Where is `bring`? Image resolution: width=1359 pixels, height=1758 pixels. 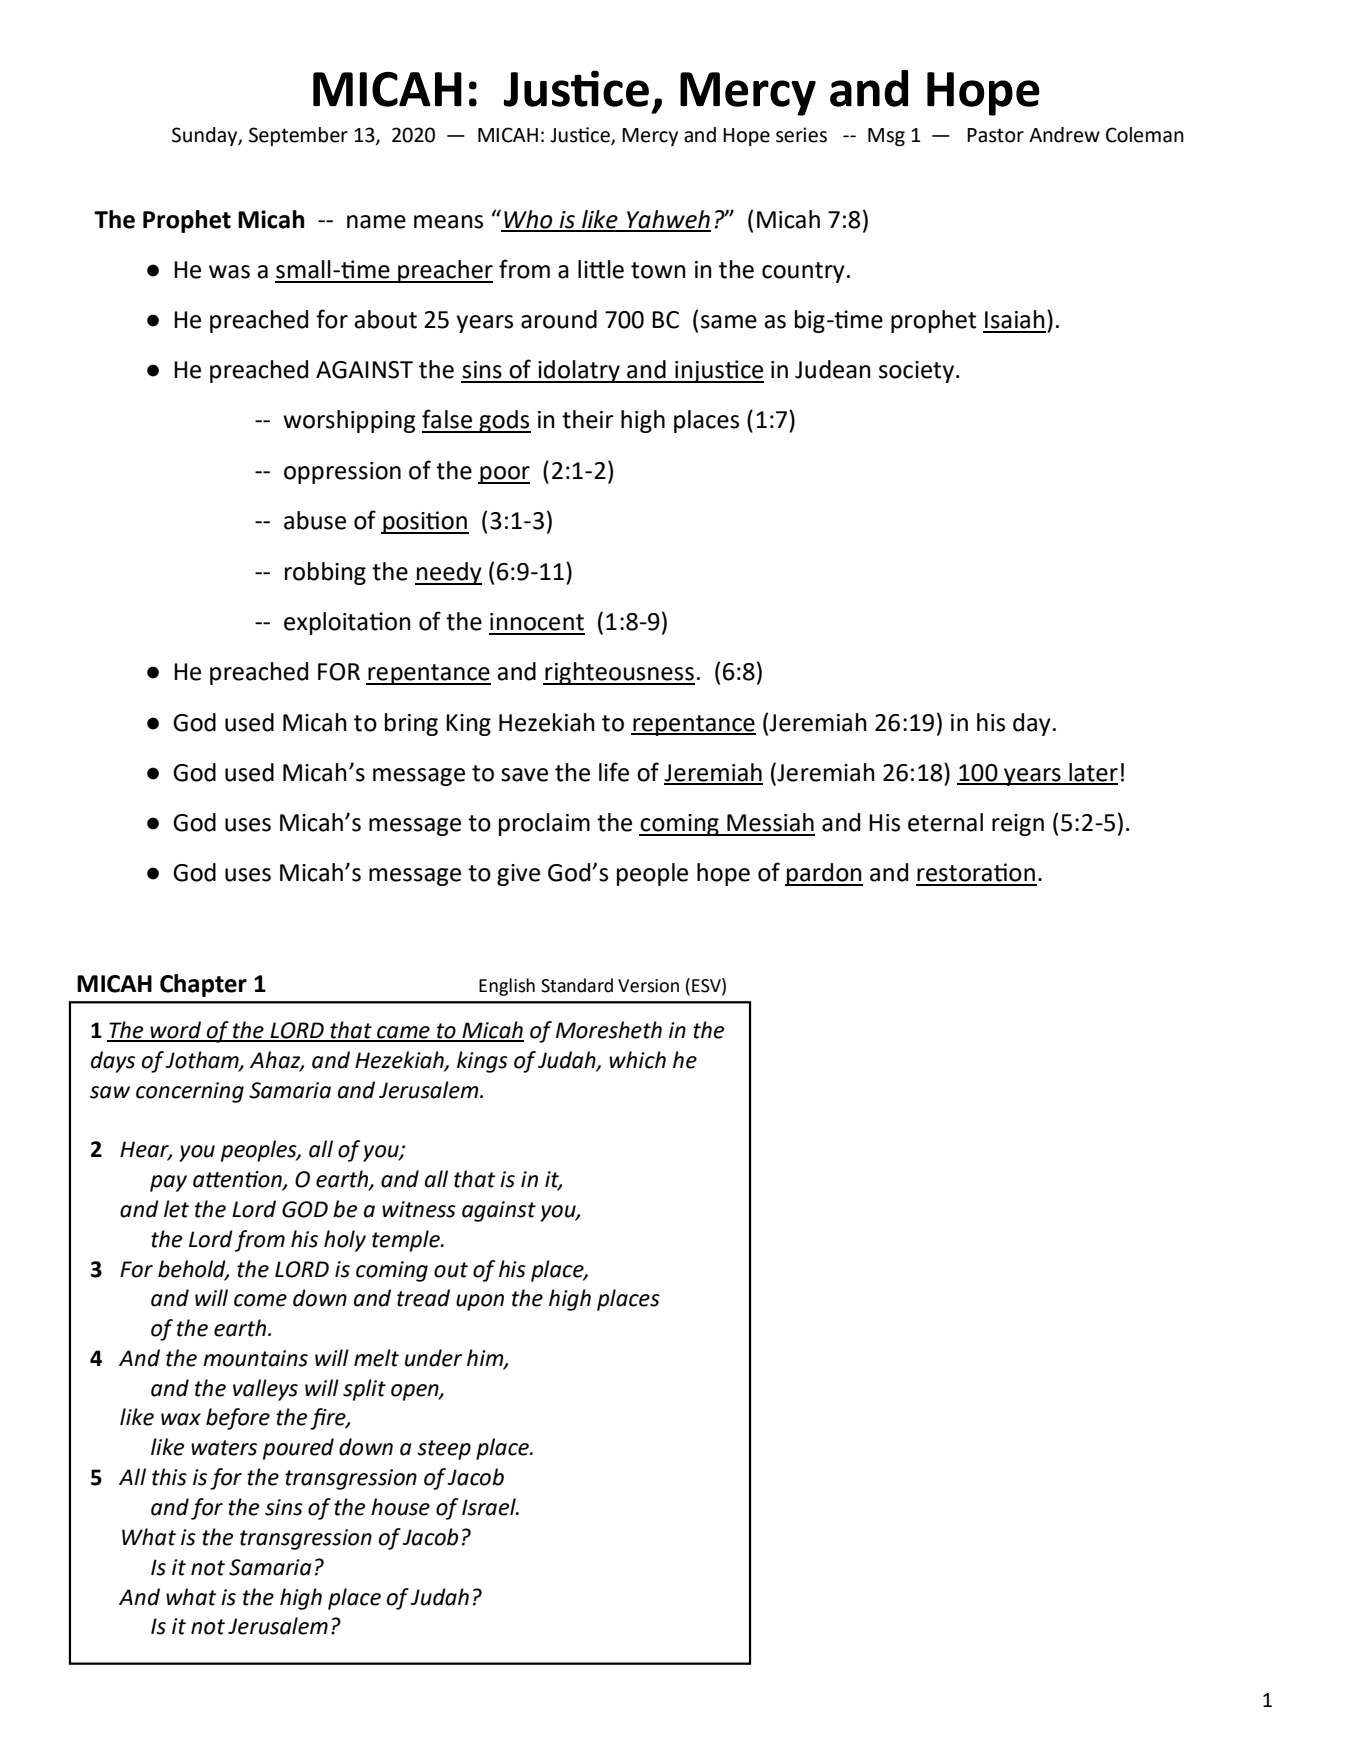
bring is located at coordinates (411, 724).
